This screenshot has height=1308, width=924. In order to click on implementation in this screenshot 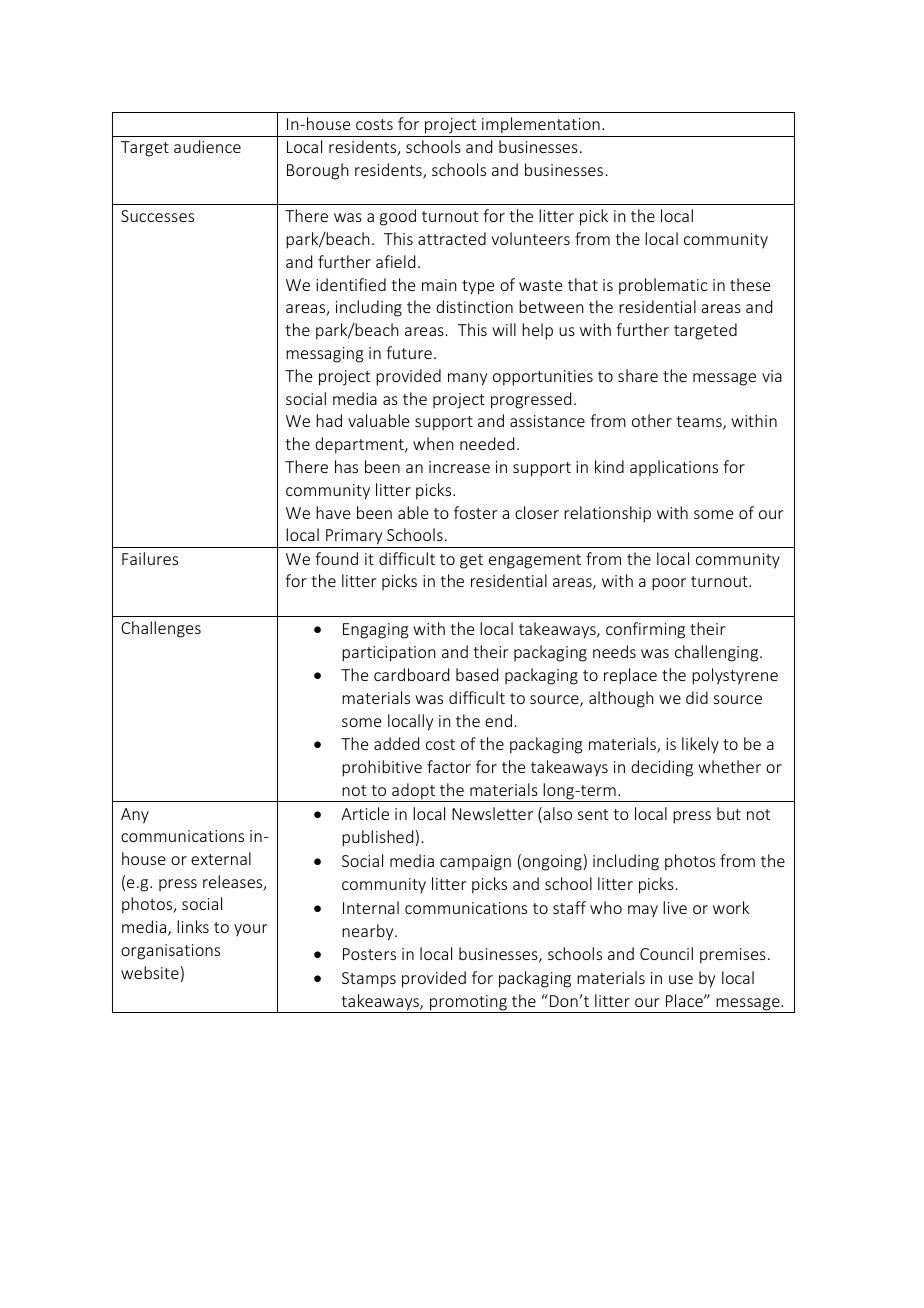, I will do `click(541, 125)`.
